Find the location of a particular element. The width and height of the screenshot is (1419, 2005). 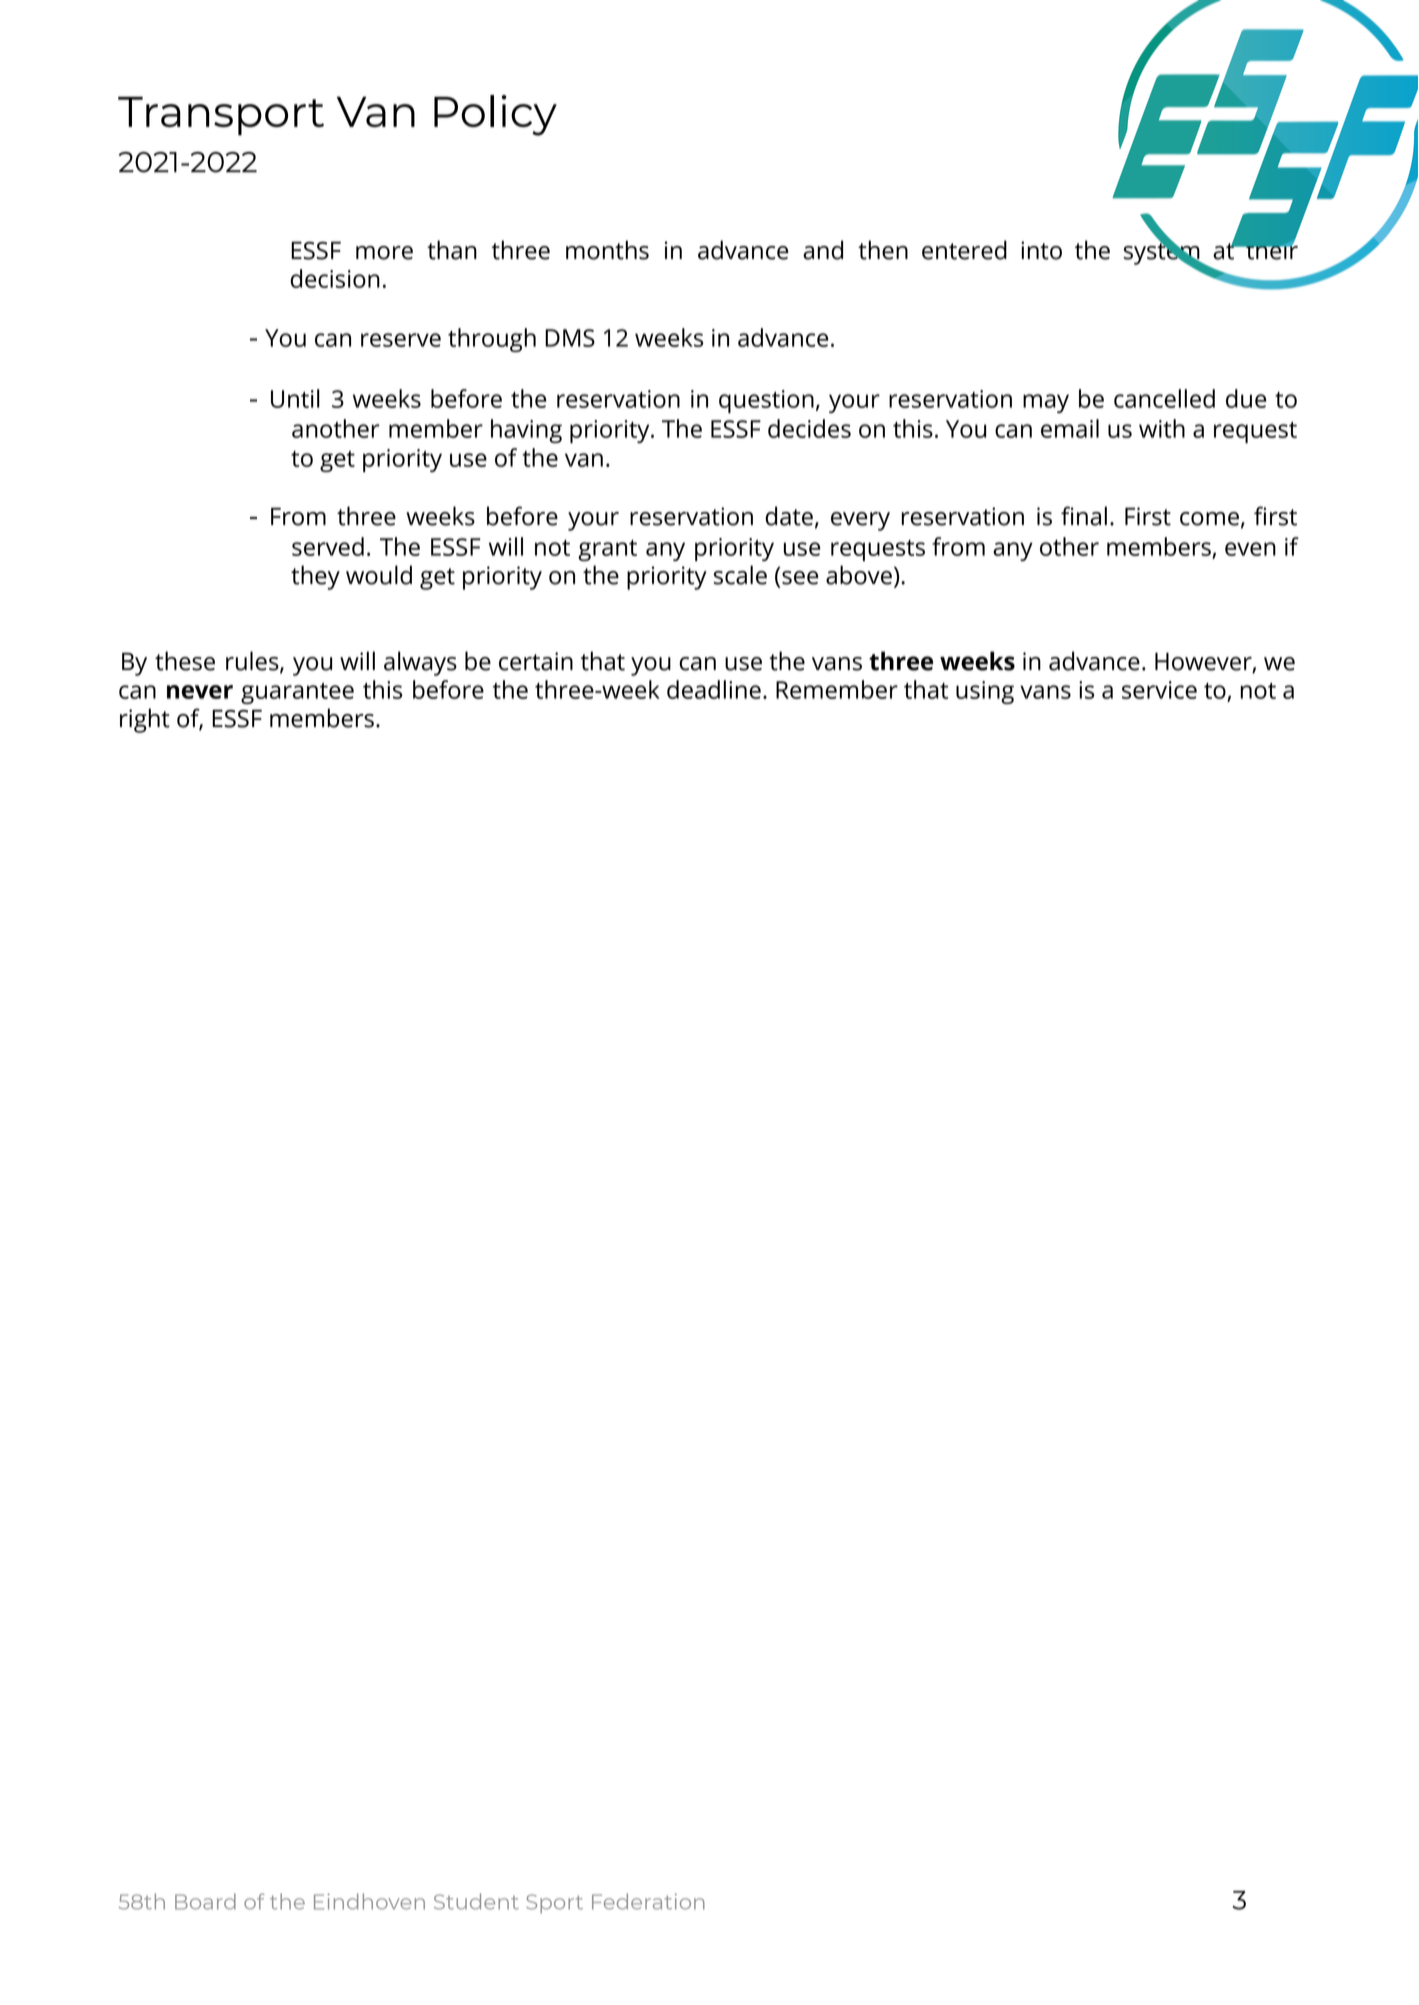

Board is located at coordinates (205, 1901).
